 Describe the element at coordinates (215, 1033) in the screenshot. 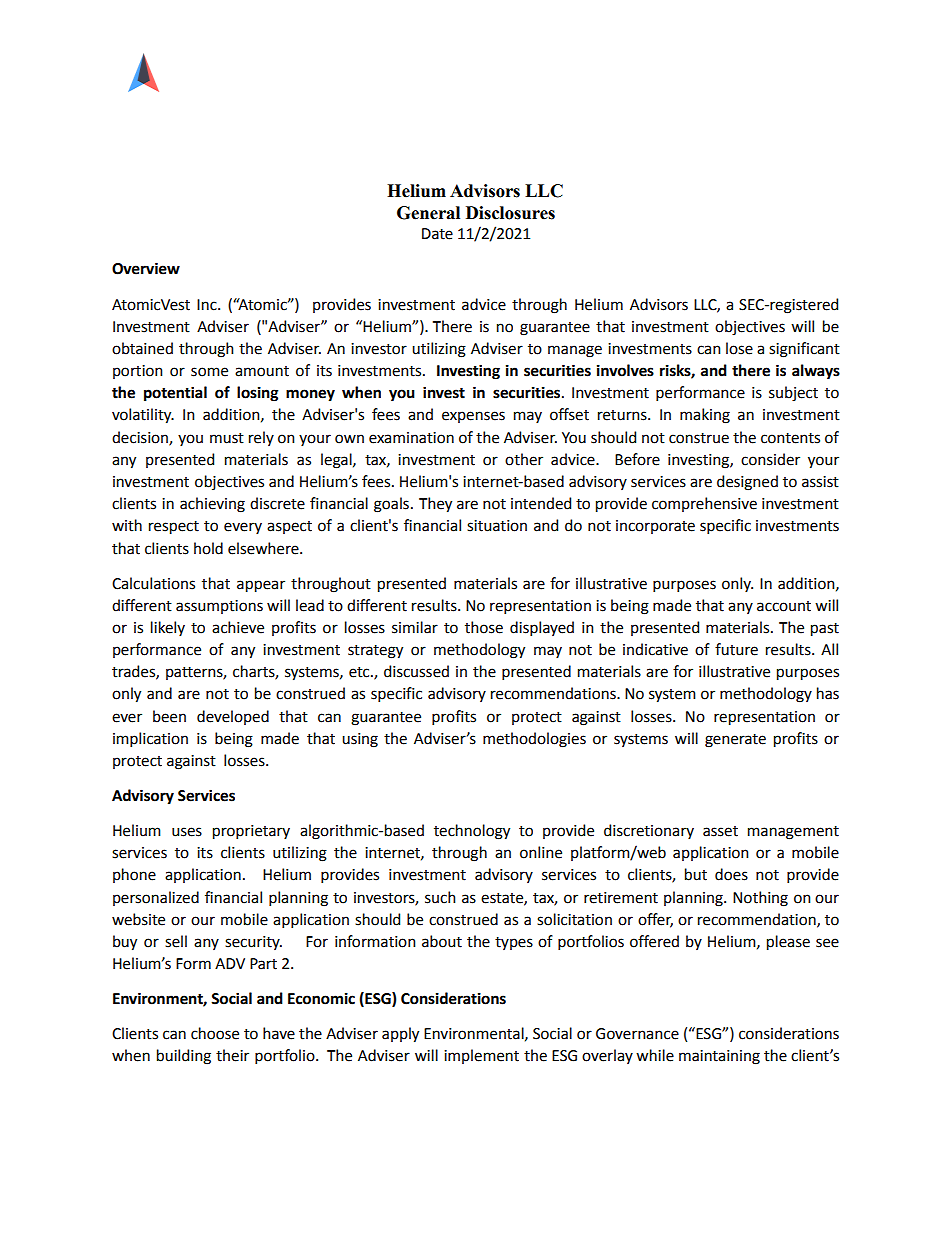

I see `choose` at that location.
